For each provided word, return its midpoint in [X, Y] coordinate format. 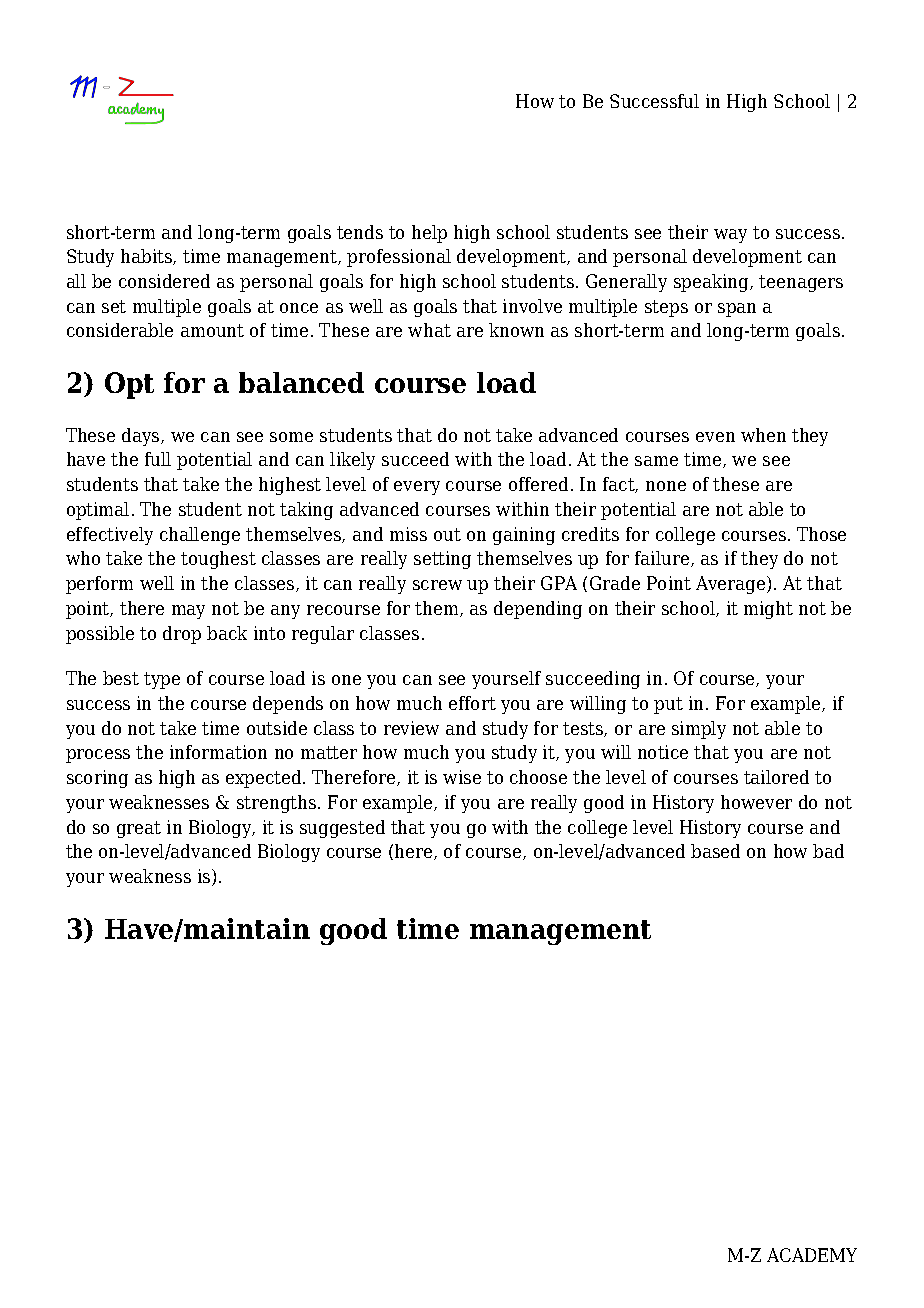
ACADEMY [812, 1255]
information [218, 752]
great [139, 829]
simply [699, 730]
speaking [712, 283]
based [715, 851]
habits [147, 257]
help [429, 234]
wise [462, 777]
